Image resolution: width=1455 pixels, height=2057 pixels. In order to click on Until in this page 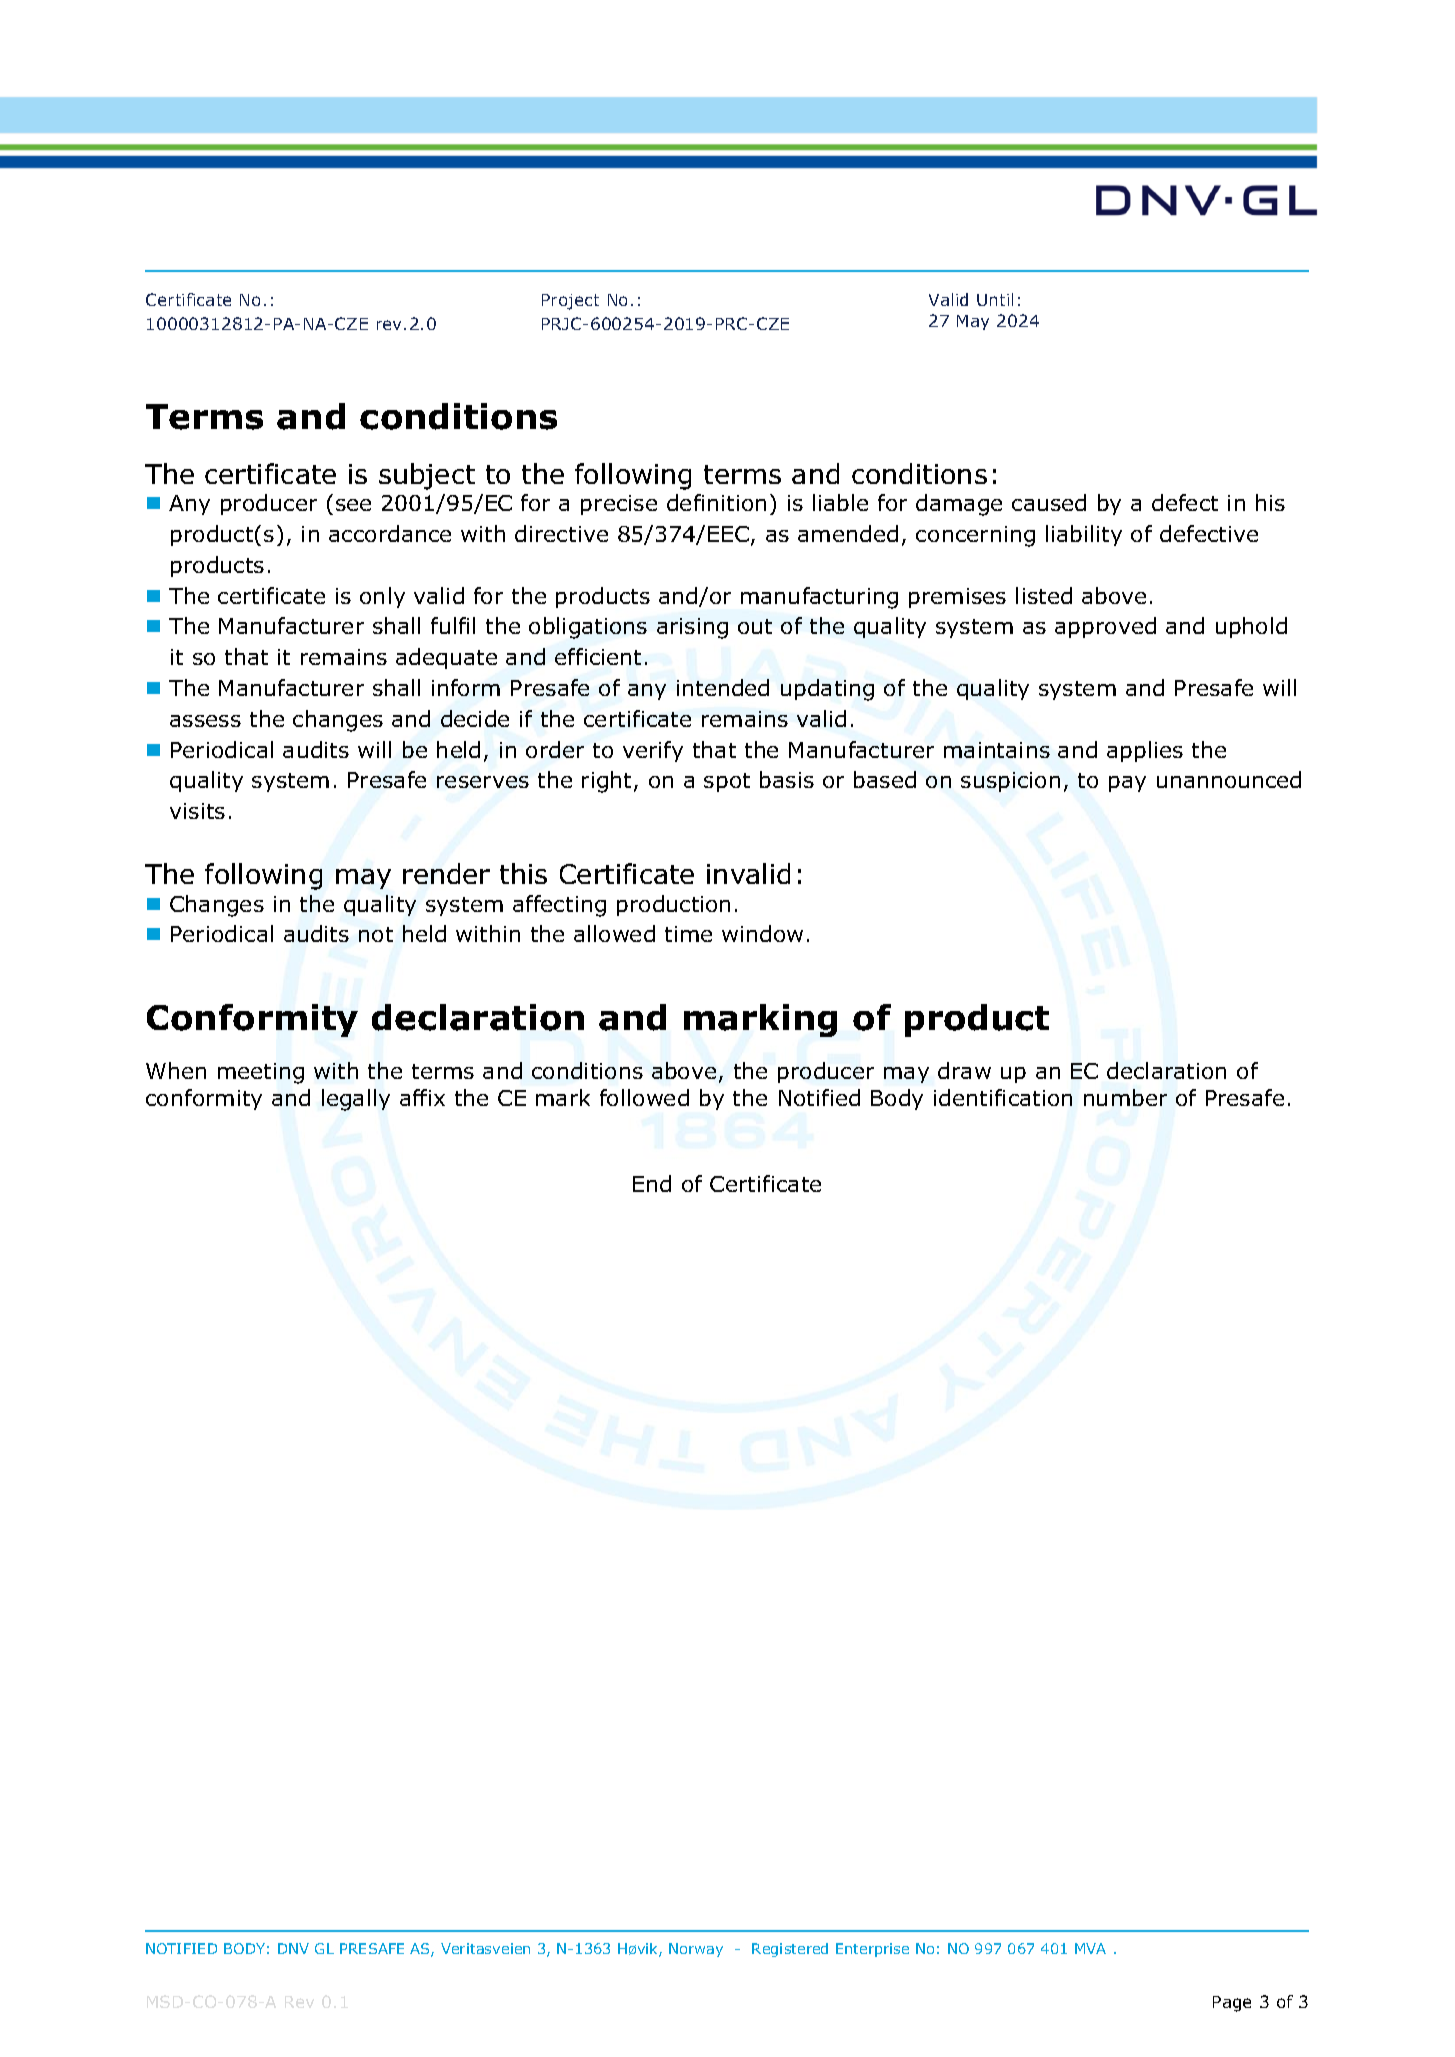, I will do `click(995, 299)`.
